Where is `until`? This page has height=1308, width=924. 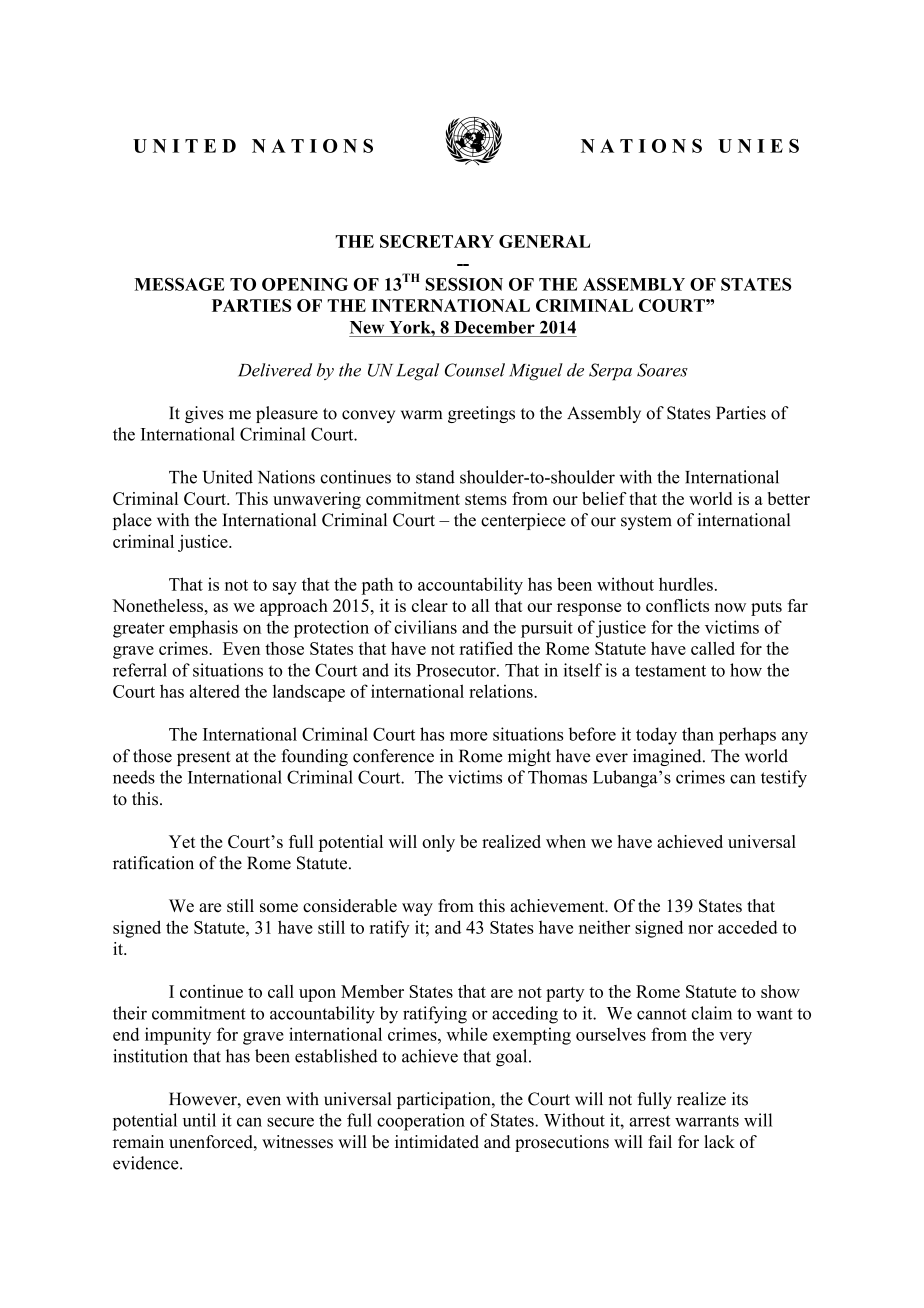
until is located at coordinates (199, 1120).
